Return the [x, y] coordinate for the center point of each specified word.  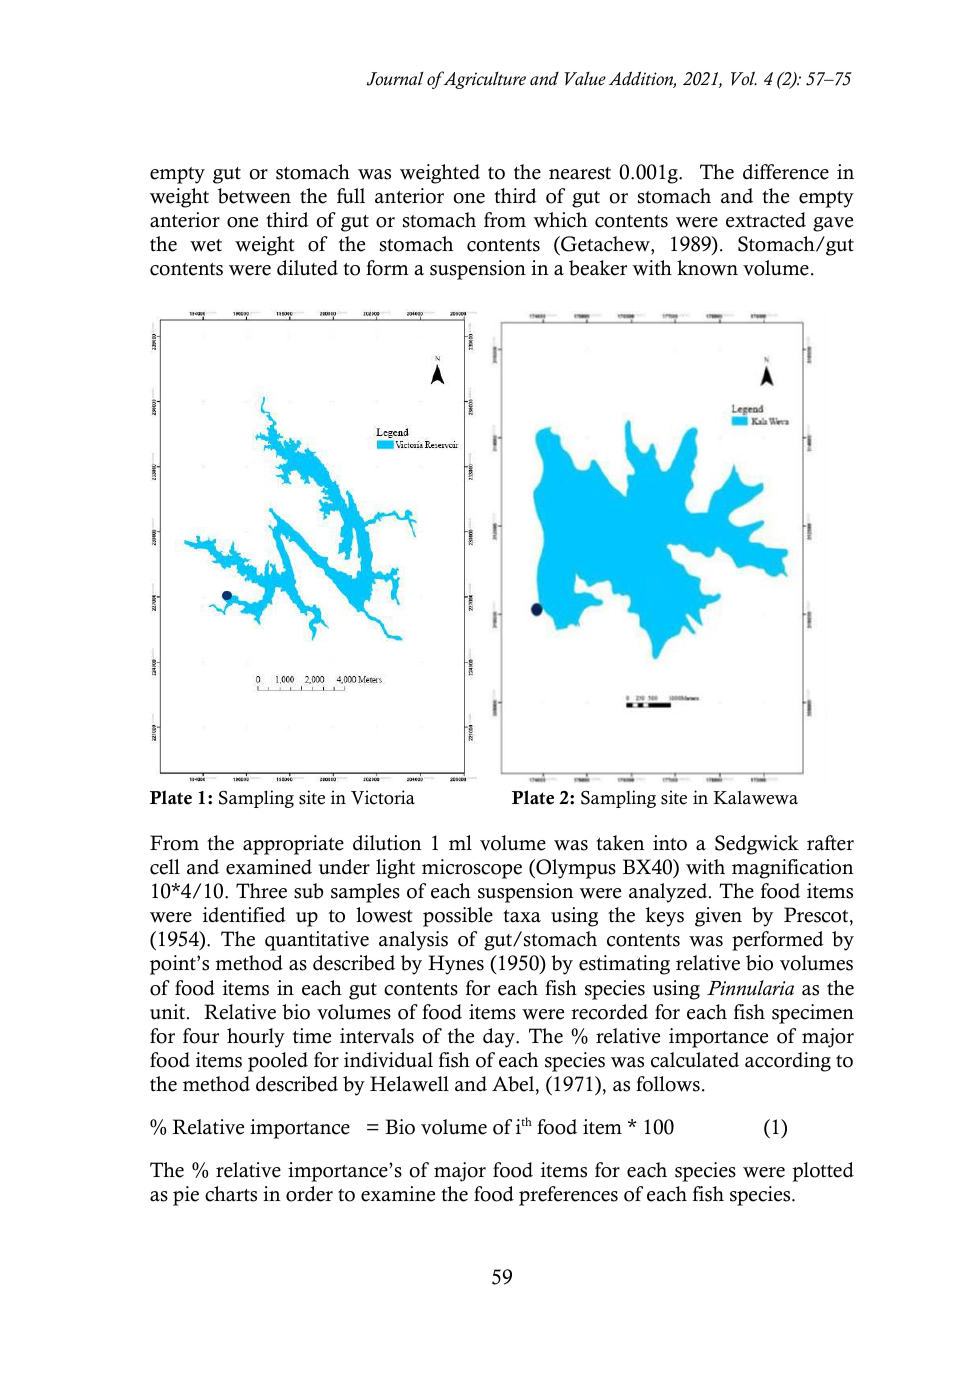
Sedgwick [757, 845]
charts [231, 1194]
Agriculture [483, 80]
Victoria [383, 797]
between [254, 196]
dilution [387, 843]
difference [786, 172]
